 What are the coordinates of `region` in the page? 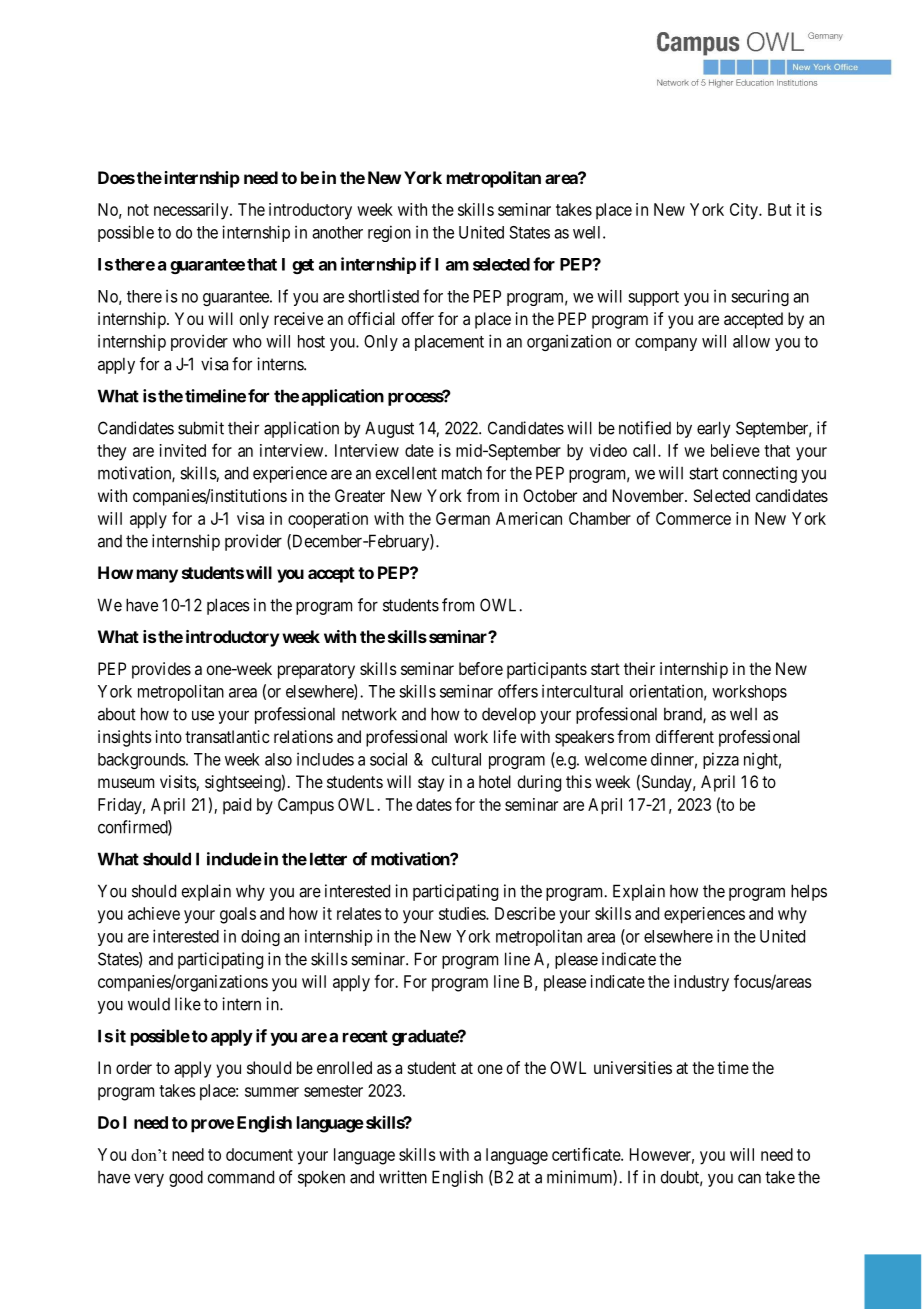 It's located at (389, 233).
